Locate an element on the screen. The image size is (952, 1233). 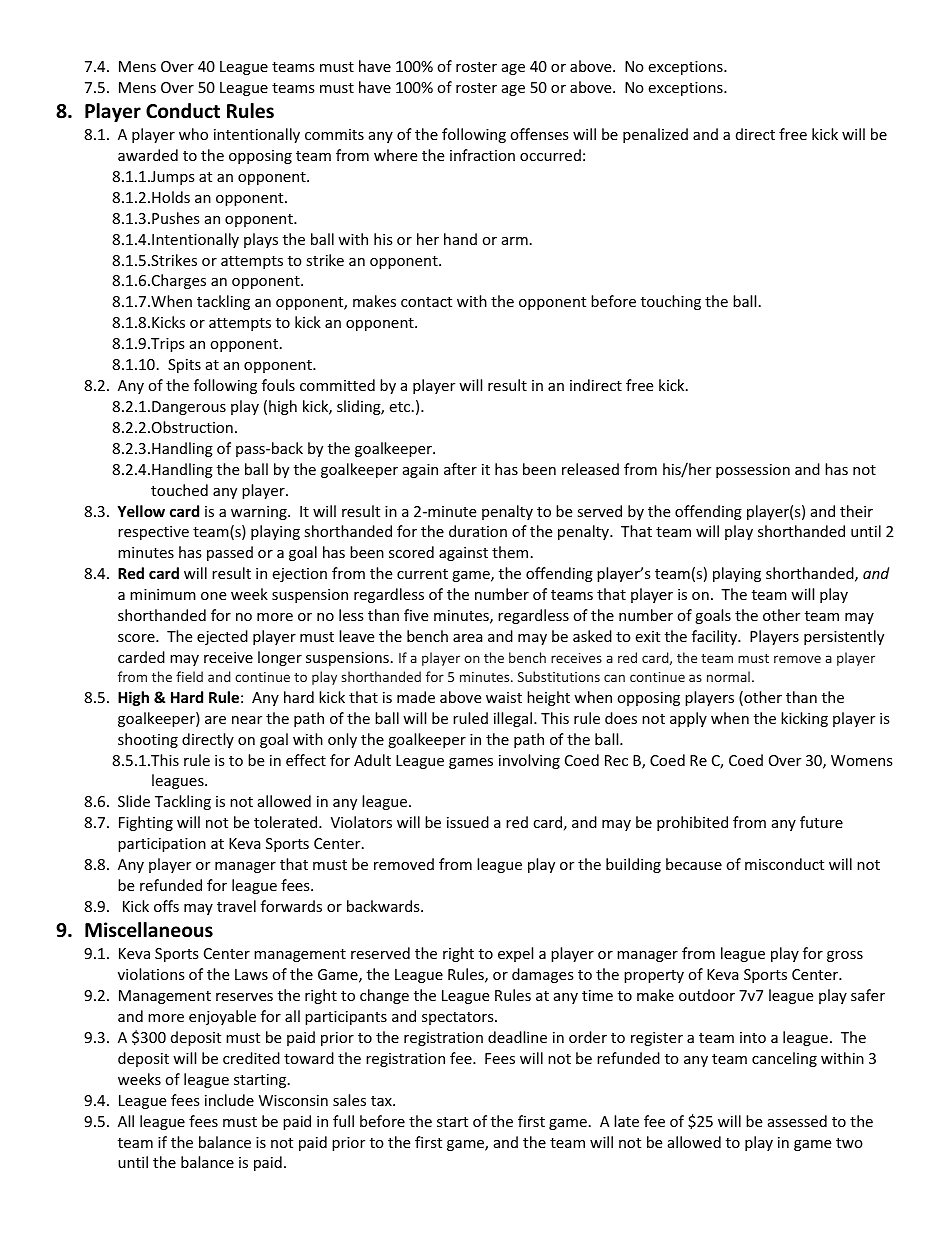
deadline is located at coordinates (517, 1037).
